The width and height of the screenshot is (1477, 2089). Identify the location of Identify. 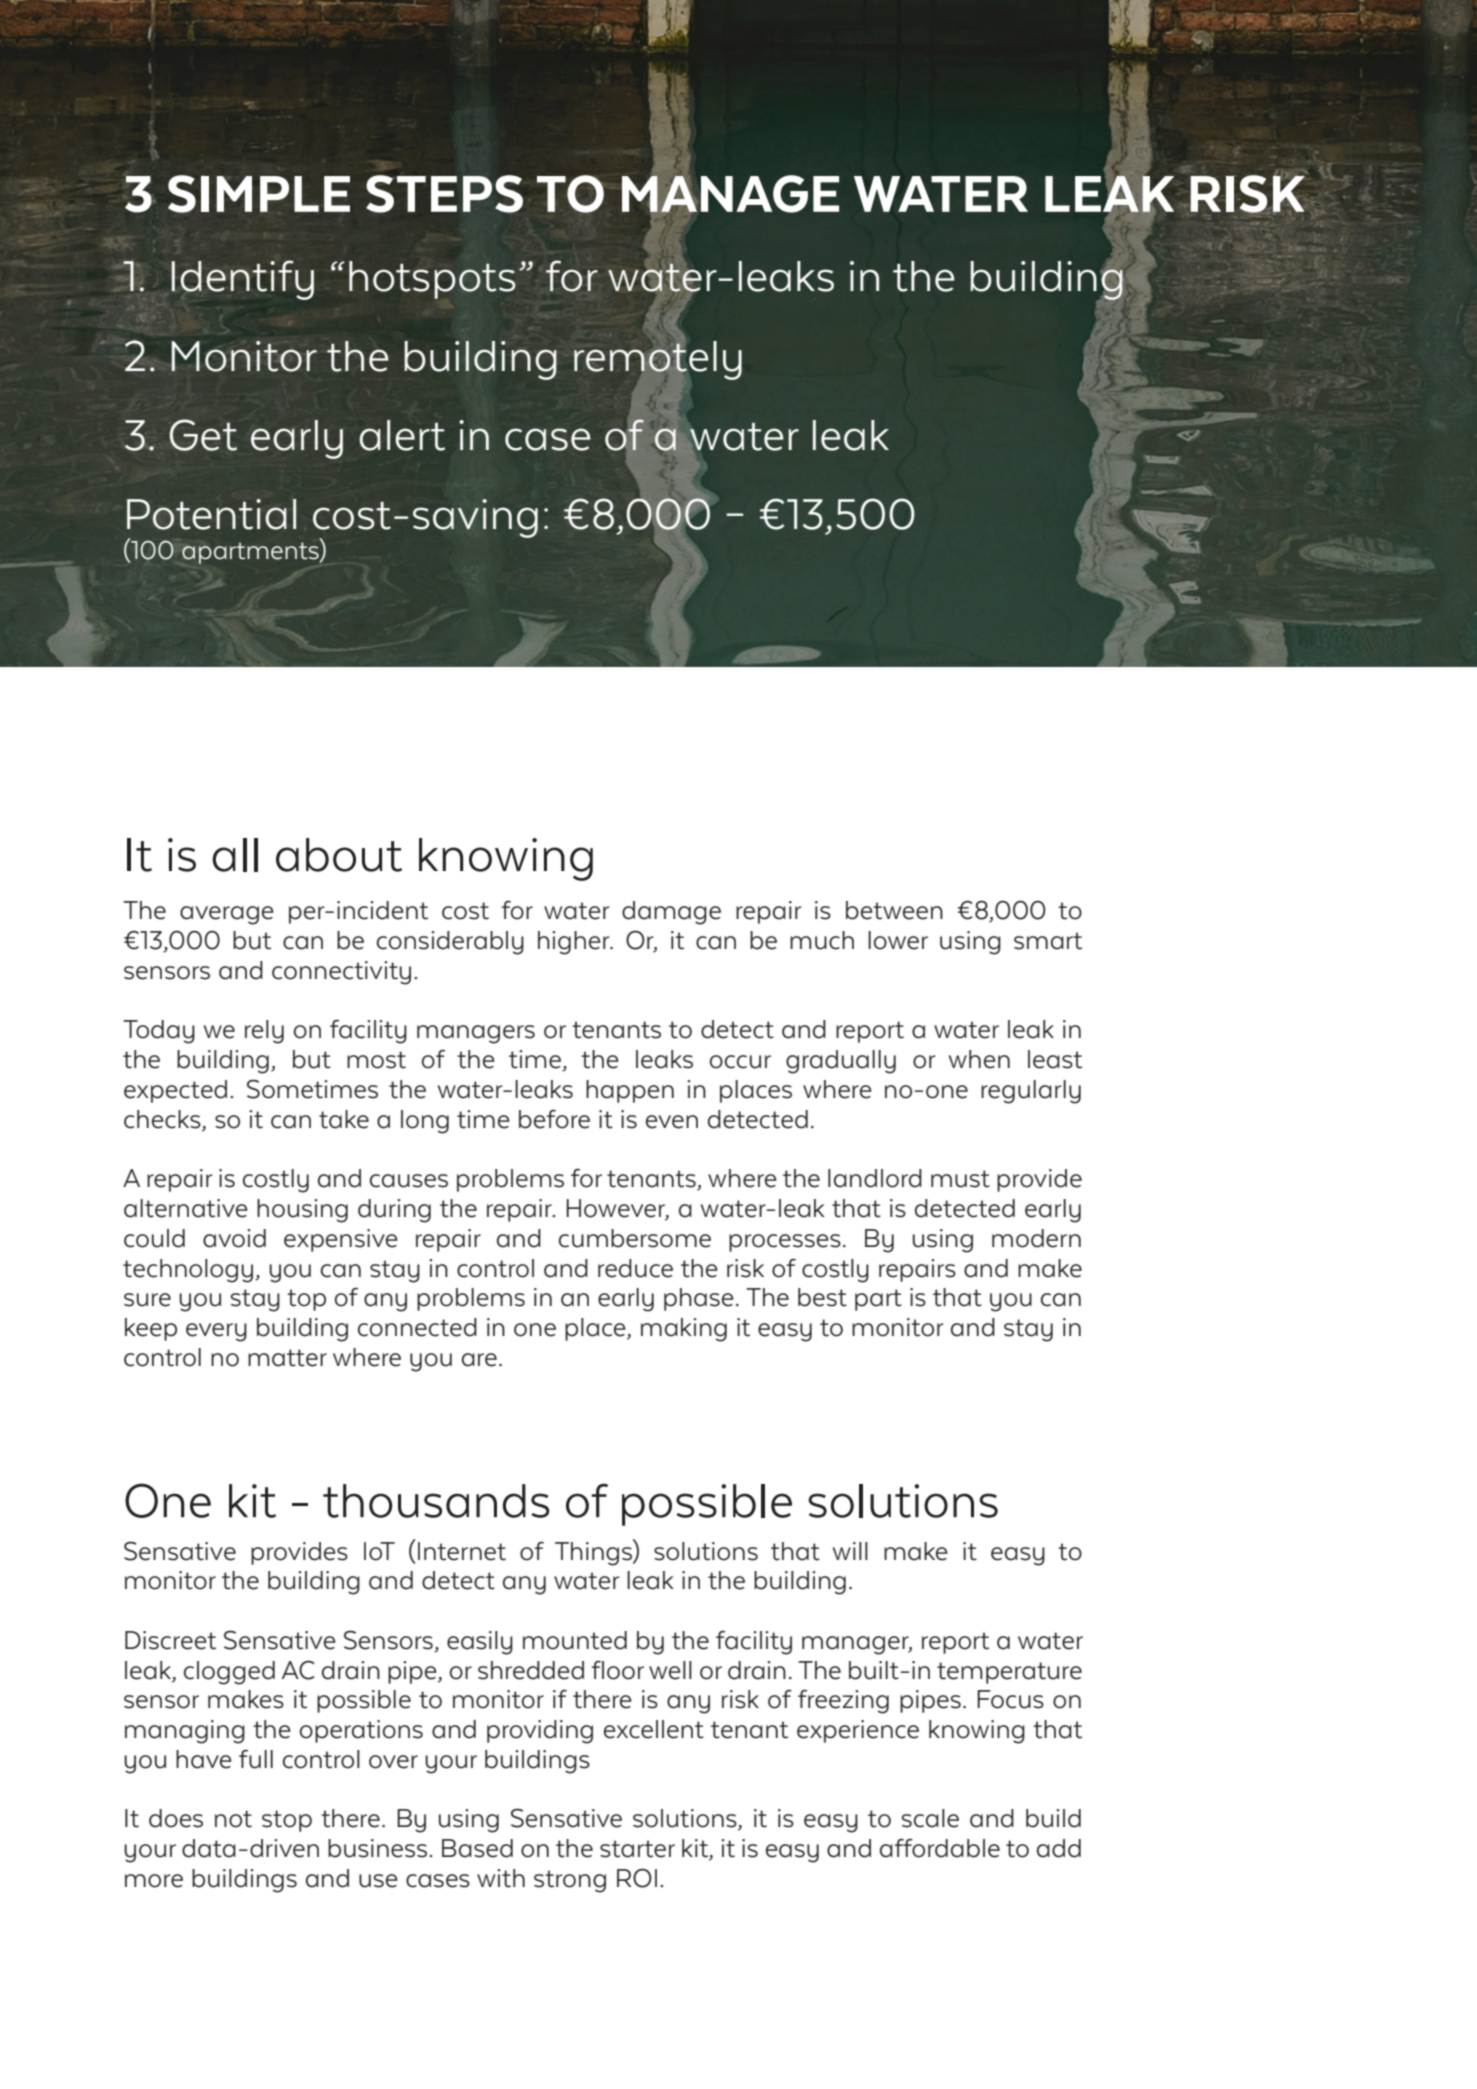
(242, 280).
